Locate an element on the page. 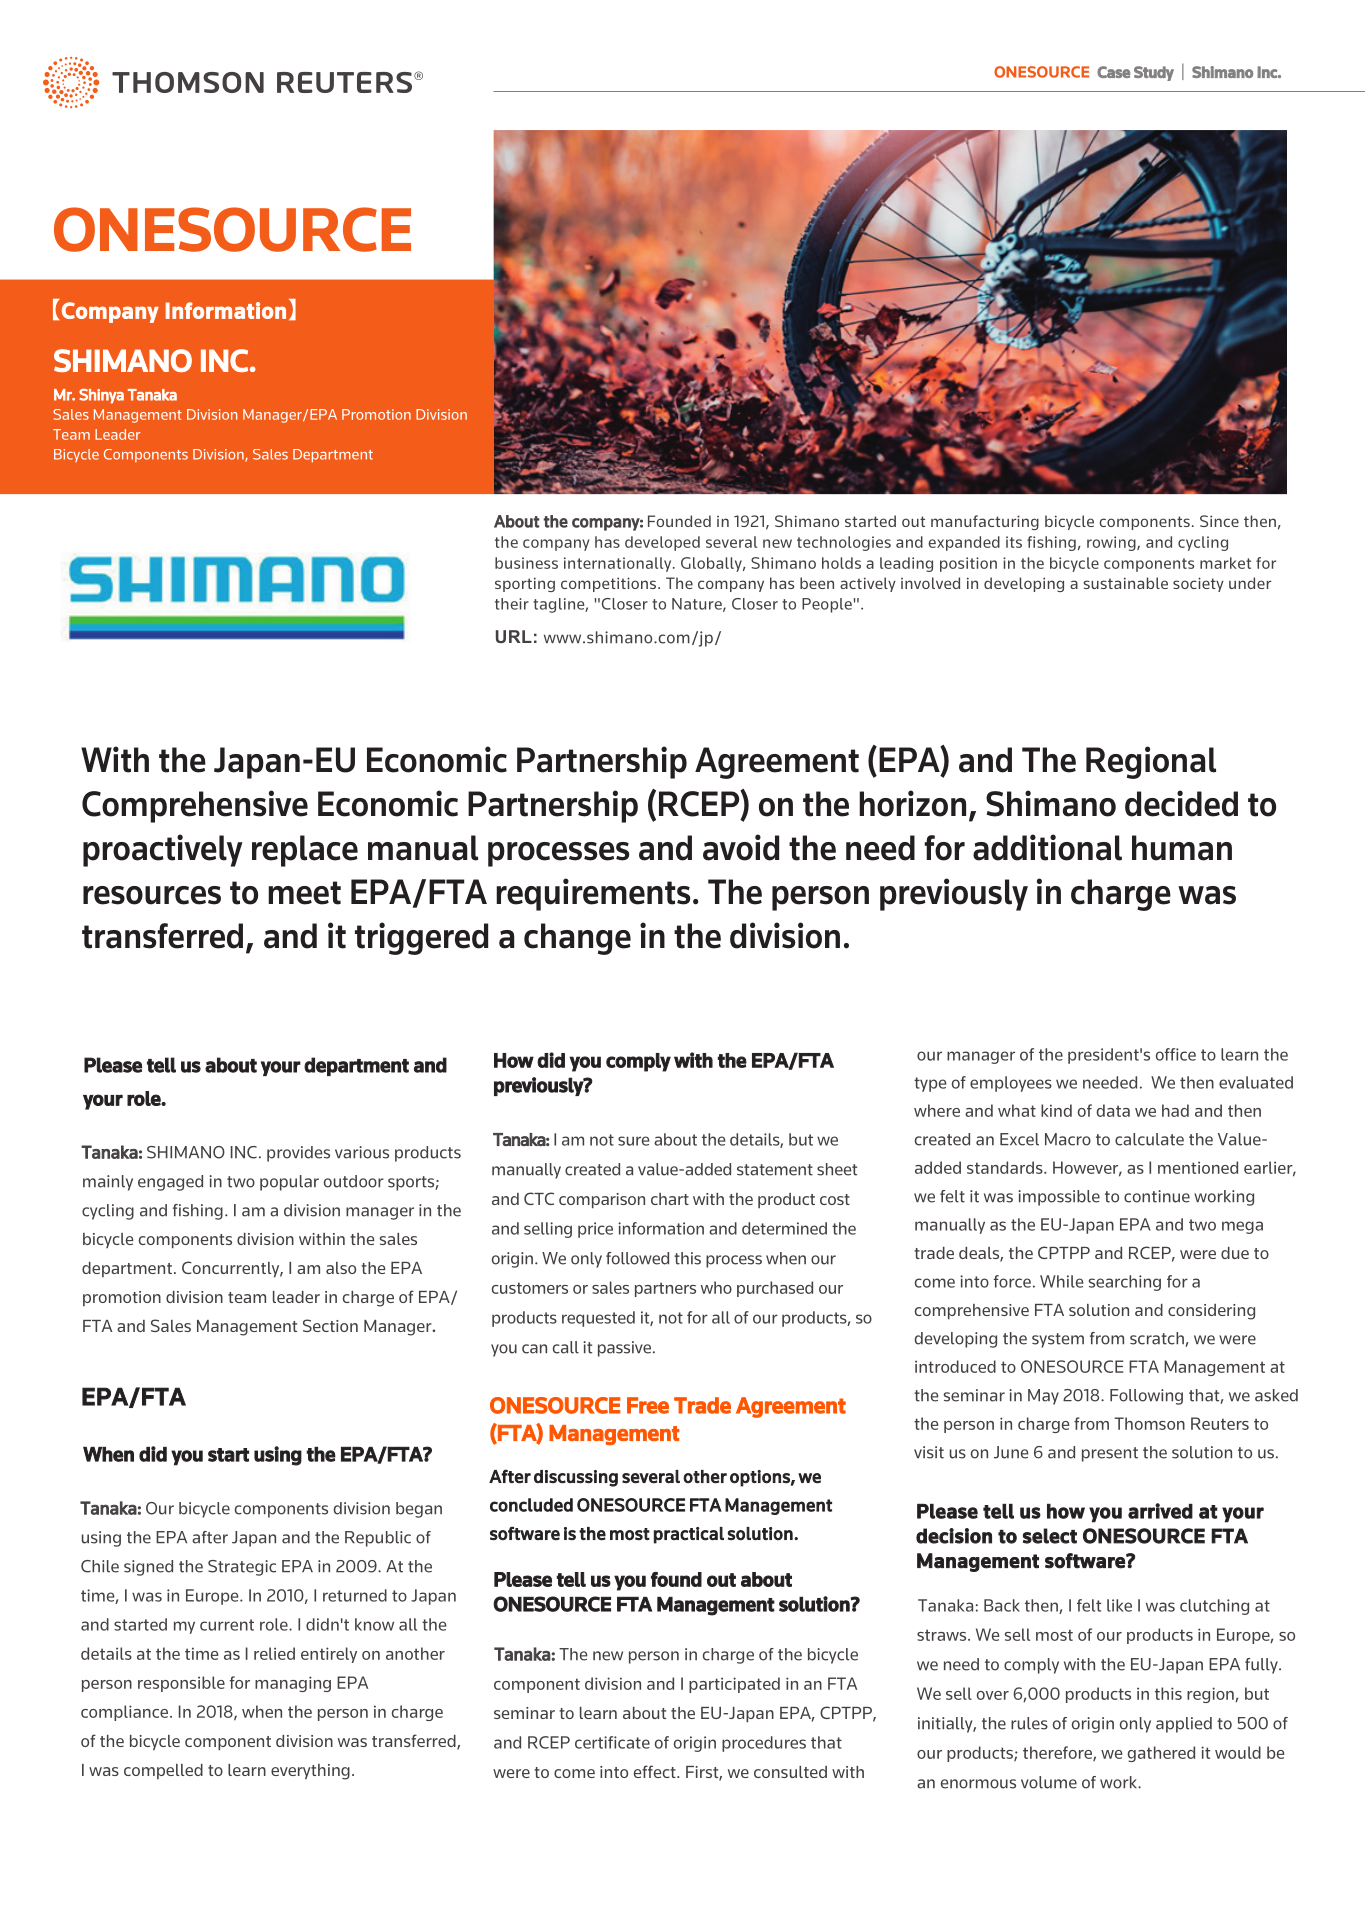 This page has height=1931, width=1365. continue is located at coordinates (1157, 1196).
